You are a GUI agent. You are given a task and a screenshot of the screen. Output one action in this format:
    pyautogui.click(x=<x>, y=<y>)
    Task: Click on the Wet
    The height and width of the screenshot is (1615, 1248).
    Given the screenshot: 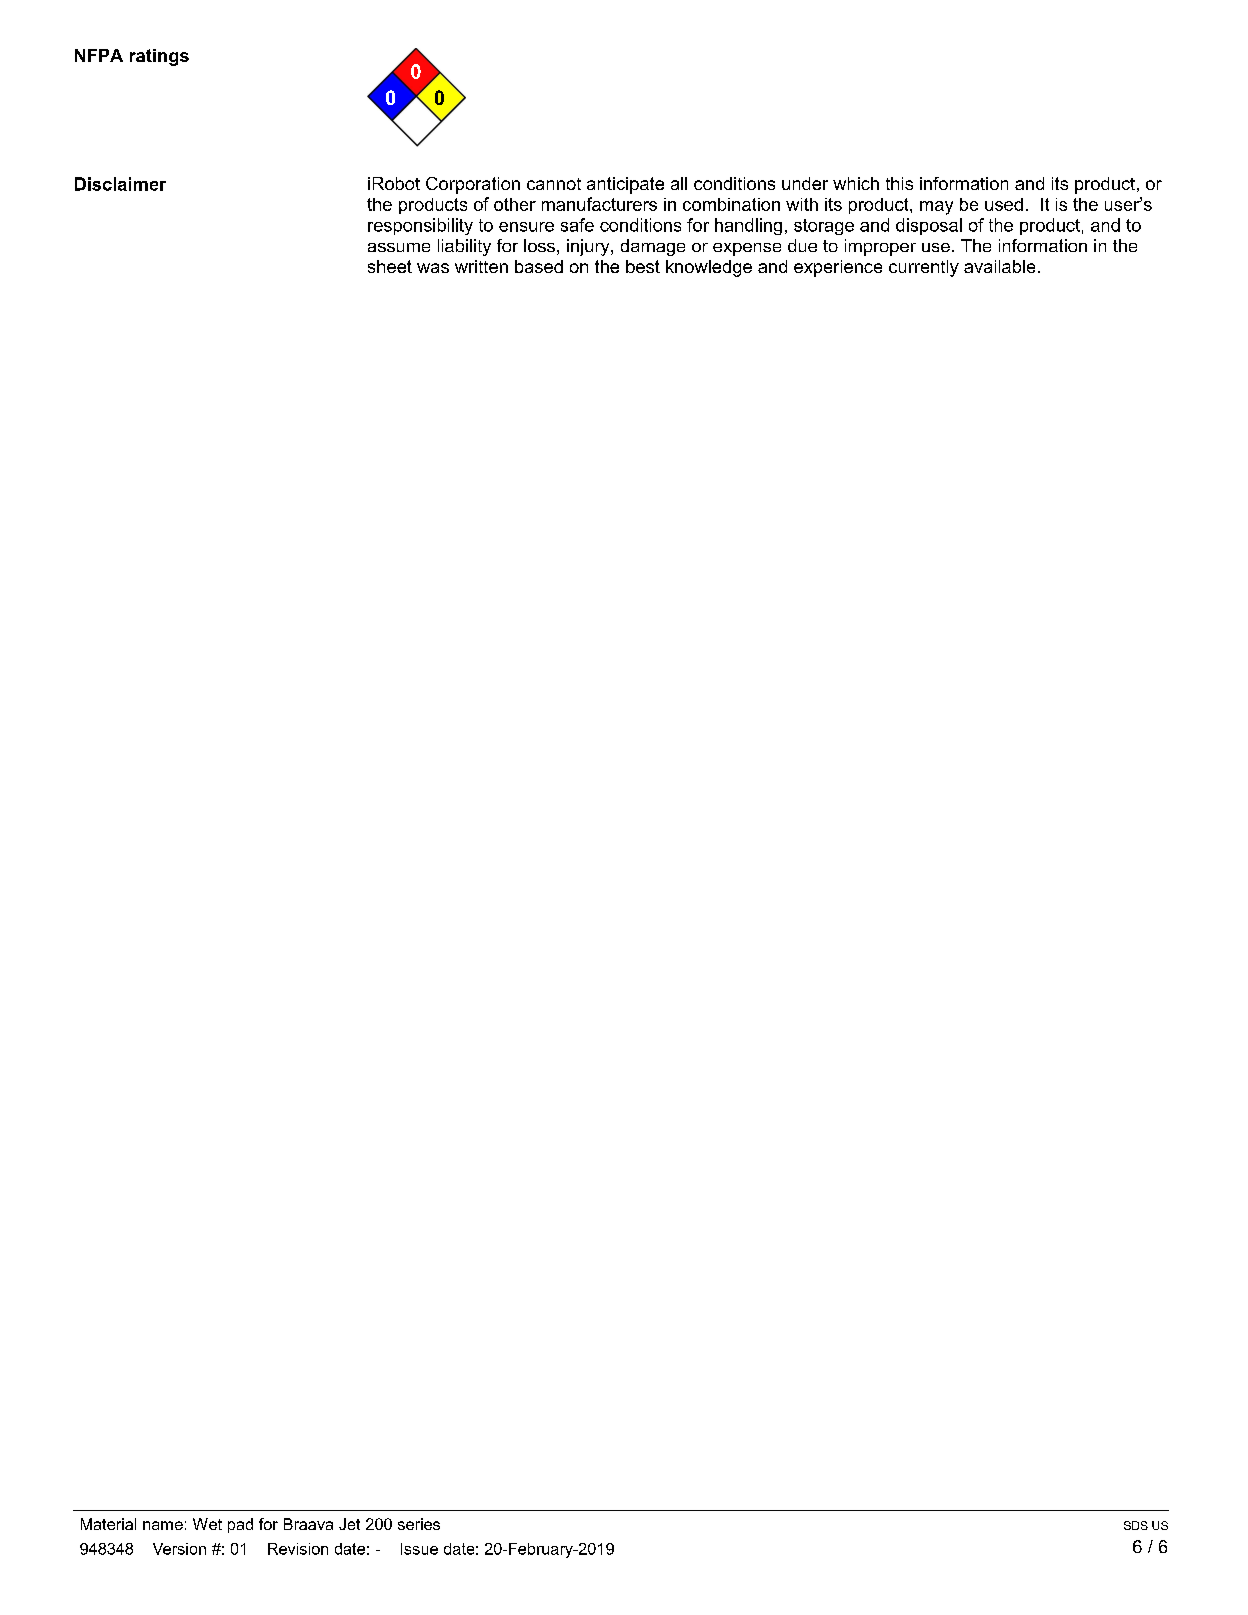 What is the action you would take?
    pyautogui.click(x=207, y=1524)
